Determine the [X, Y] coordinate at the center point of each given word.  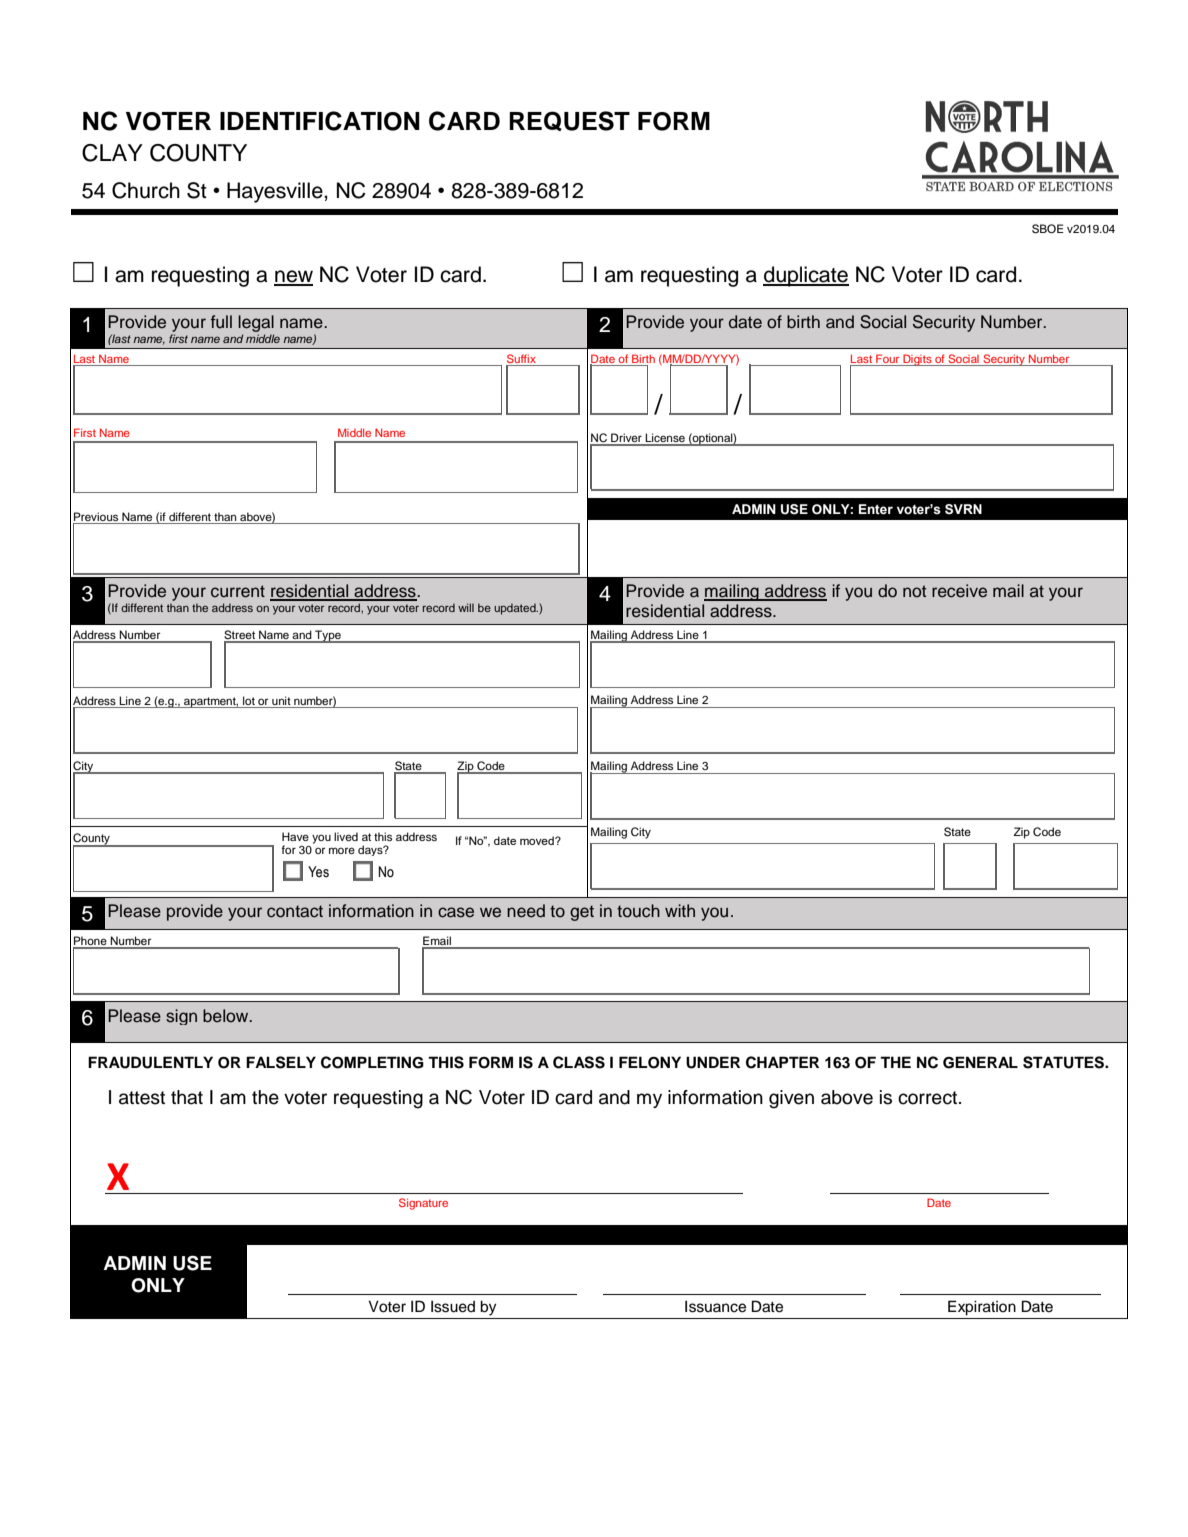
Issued [453, 1306]
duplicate [806, 276]
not [914, 591]
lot [249, 700]
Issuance [715, 1306]
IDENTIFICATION [320, 121]
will [466, 607]
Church [146, 190]
